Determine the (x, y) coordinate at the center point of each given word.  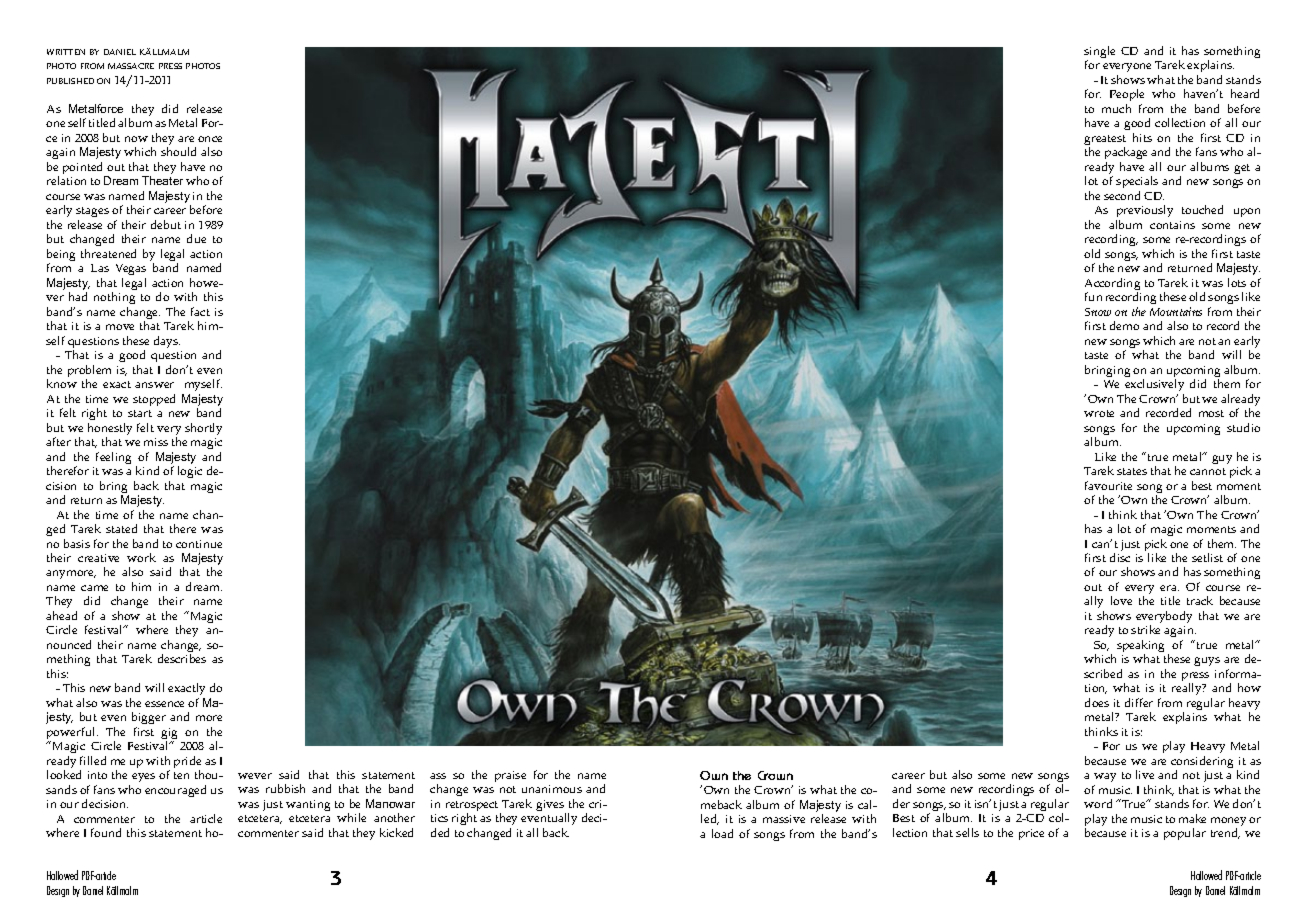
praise (510, 776)
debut (166, 224)
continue (199, 544)
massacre (131, 66)
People (1127, 97)
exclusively (1154, 387)
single (1099, 53)
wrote (1099, 413)
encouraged (175, 791)
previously (1144, 213)
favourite (1108, 485)
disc (1120, 557)
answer (154, 385)
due (196, 238)
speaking (1140, 647)
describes (182, 658)
